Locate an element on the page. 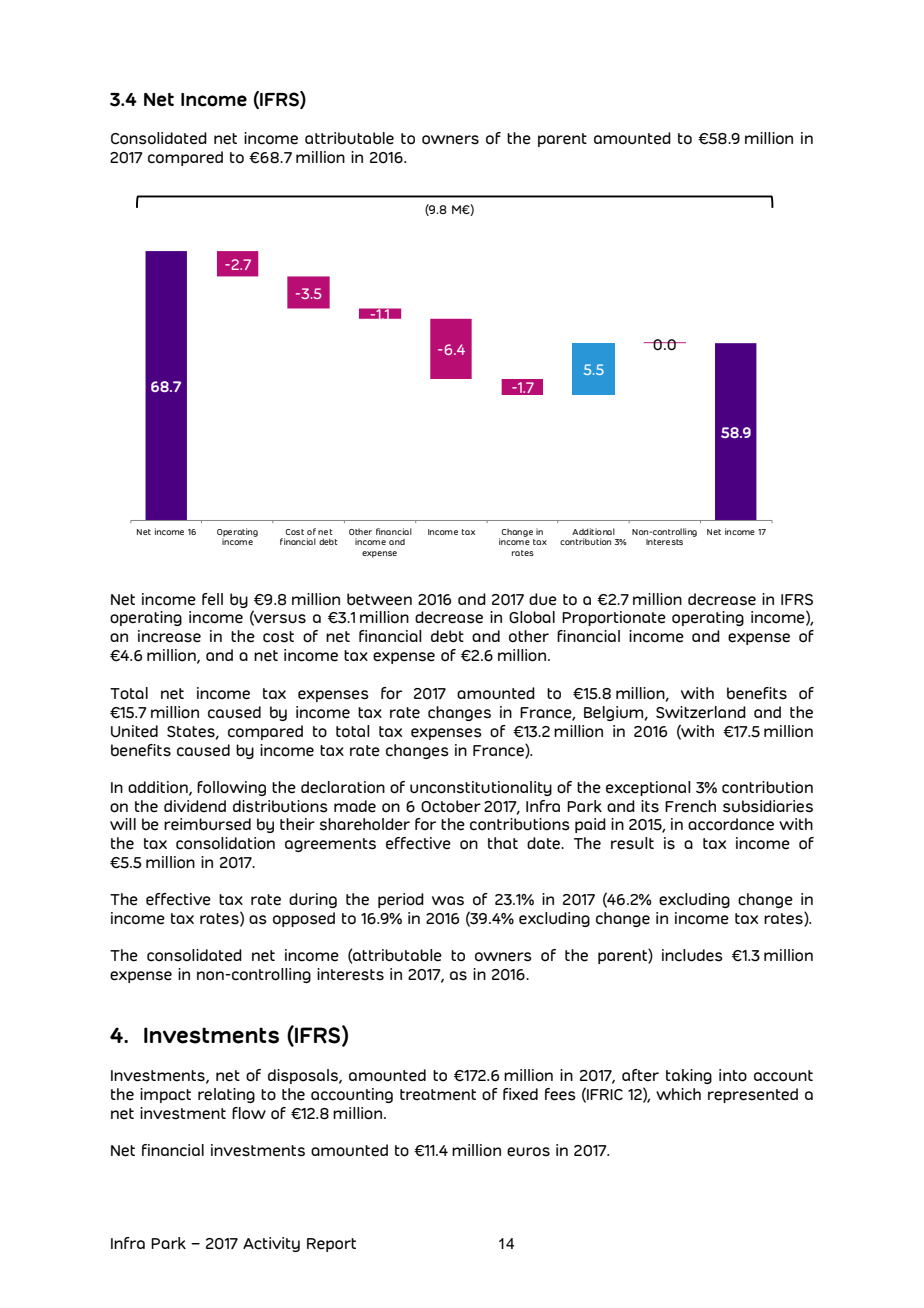 Image resolution: width=924 pixels, height=1308 pixels. taking is located at coordinates (689, 1076).
